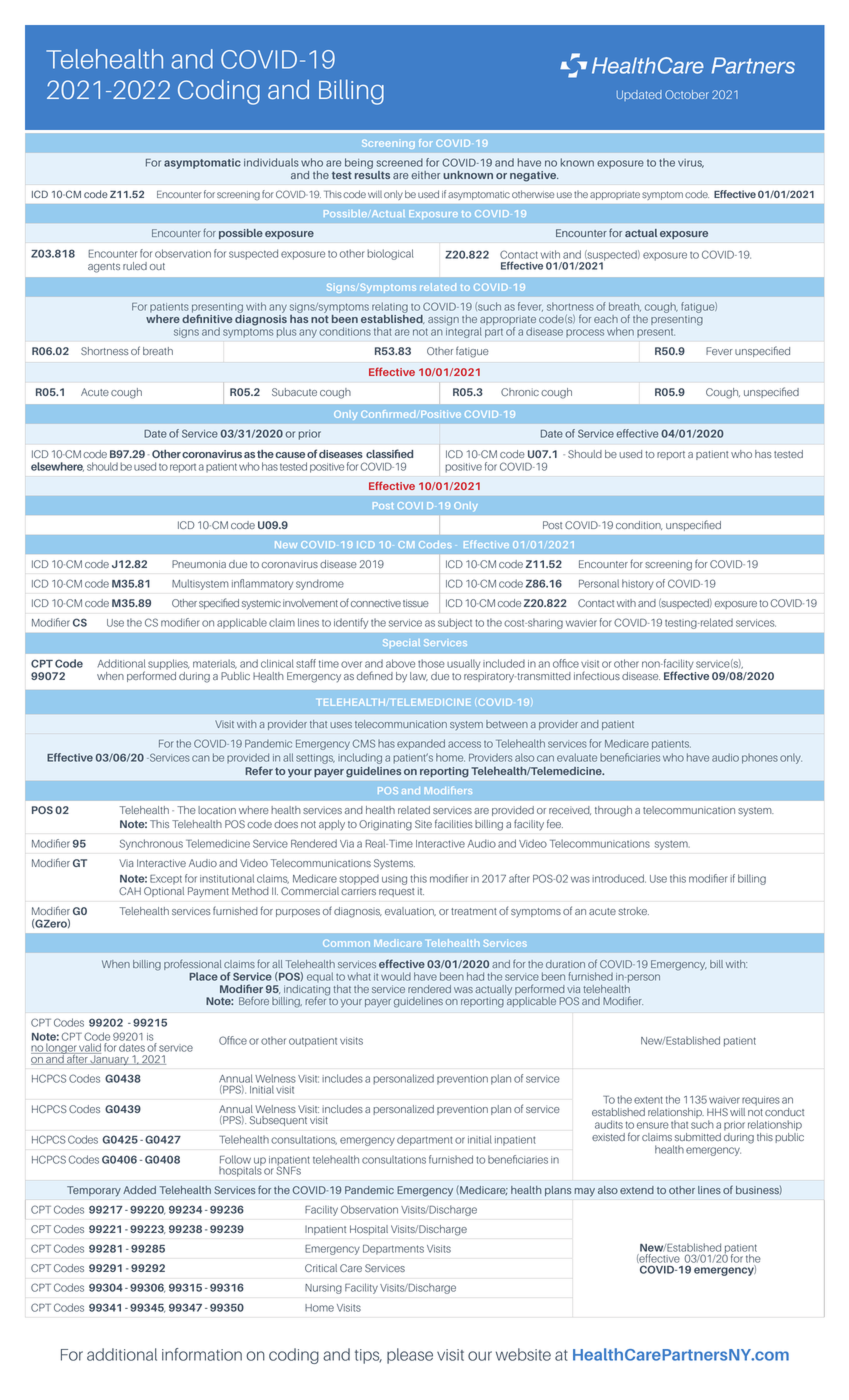  What do you see at coordinates (421, 744) in the screenshot?
I see `expanded` at bounding box center [421, 744].
